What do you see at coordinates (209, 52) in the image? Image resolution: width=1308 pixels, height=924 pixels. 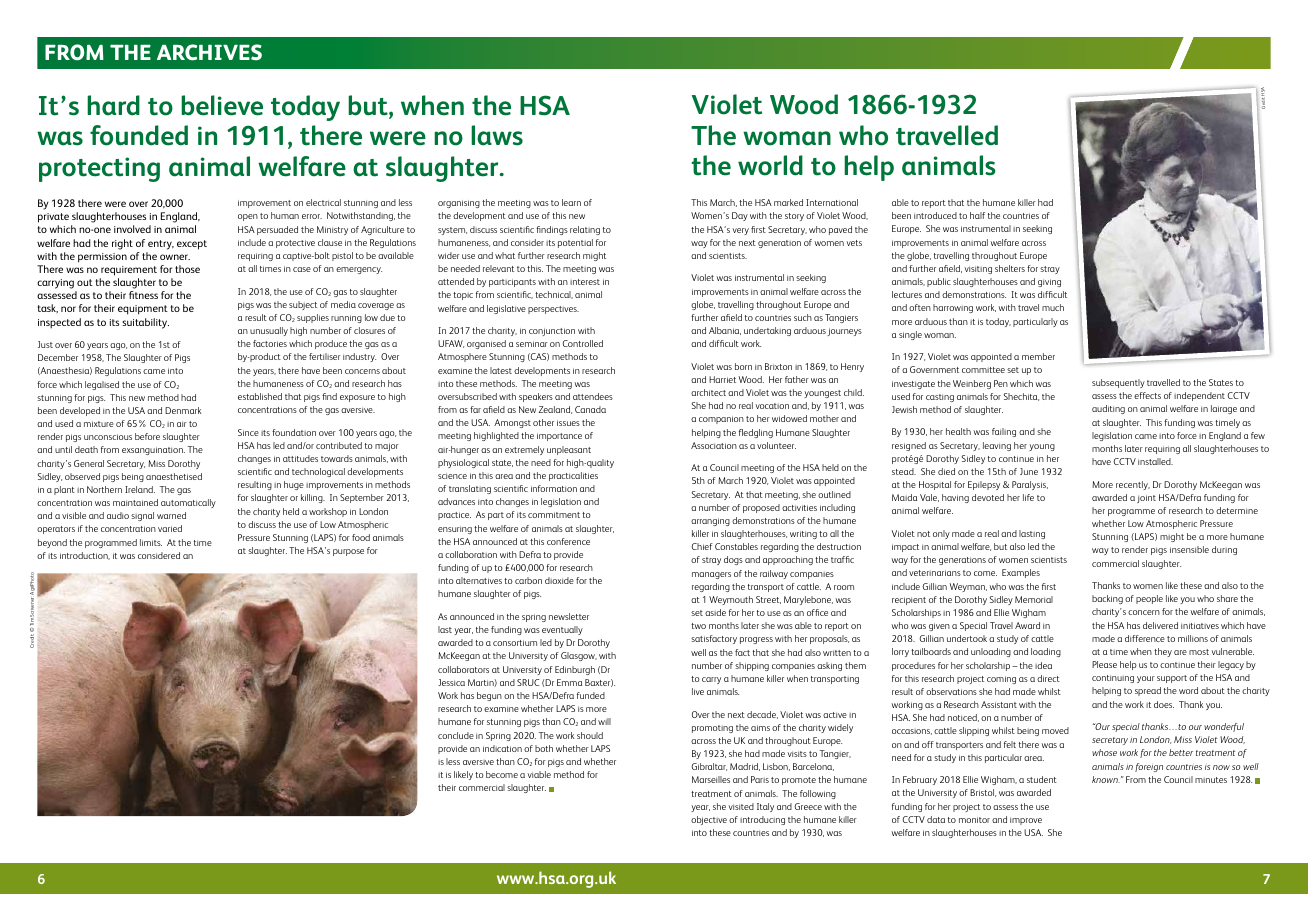 I see `ARCHIVES` at bounding box center [209, 52].
